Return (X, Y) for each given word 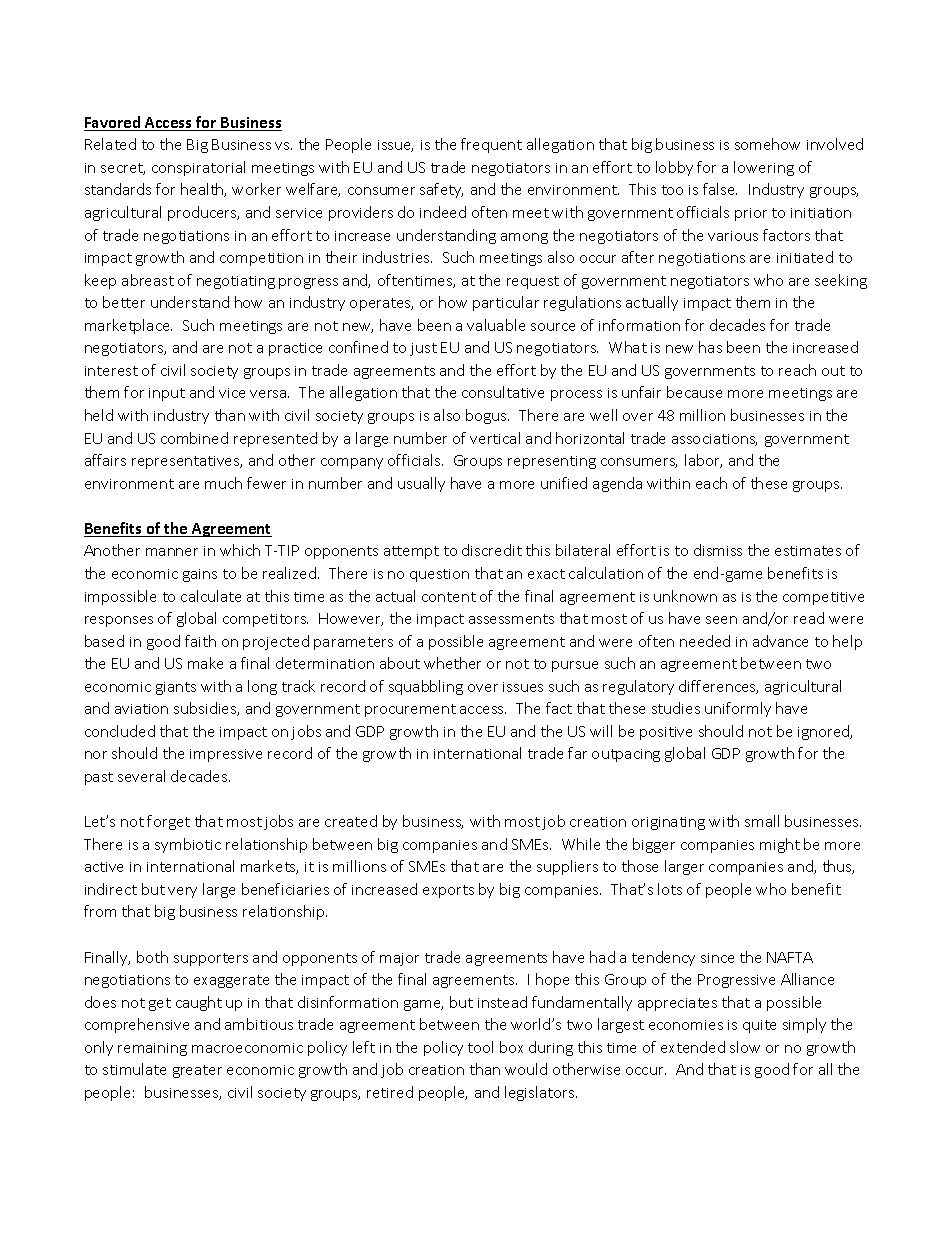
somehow (767, 144)
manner (172, 552)
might (780, 845)
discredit (492, 550)
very (182, 892)
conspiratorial (198, 168)
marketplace (128, 326)
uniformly (738, 709)
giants (176, 688)
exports (448, 891)
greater (197, 1071)
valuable (496, 325)
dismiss (718, 550)
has (710, 347)
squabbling (426, 687)
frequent (491, 145)
